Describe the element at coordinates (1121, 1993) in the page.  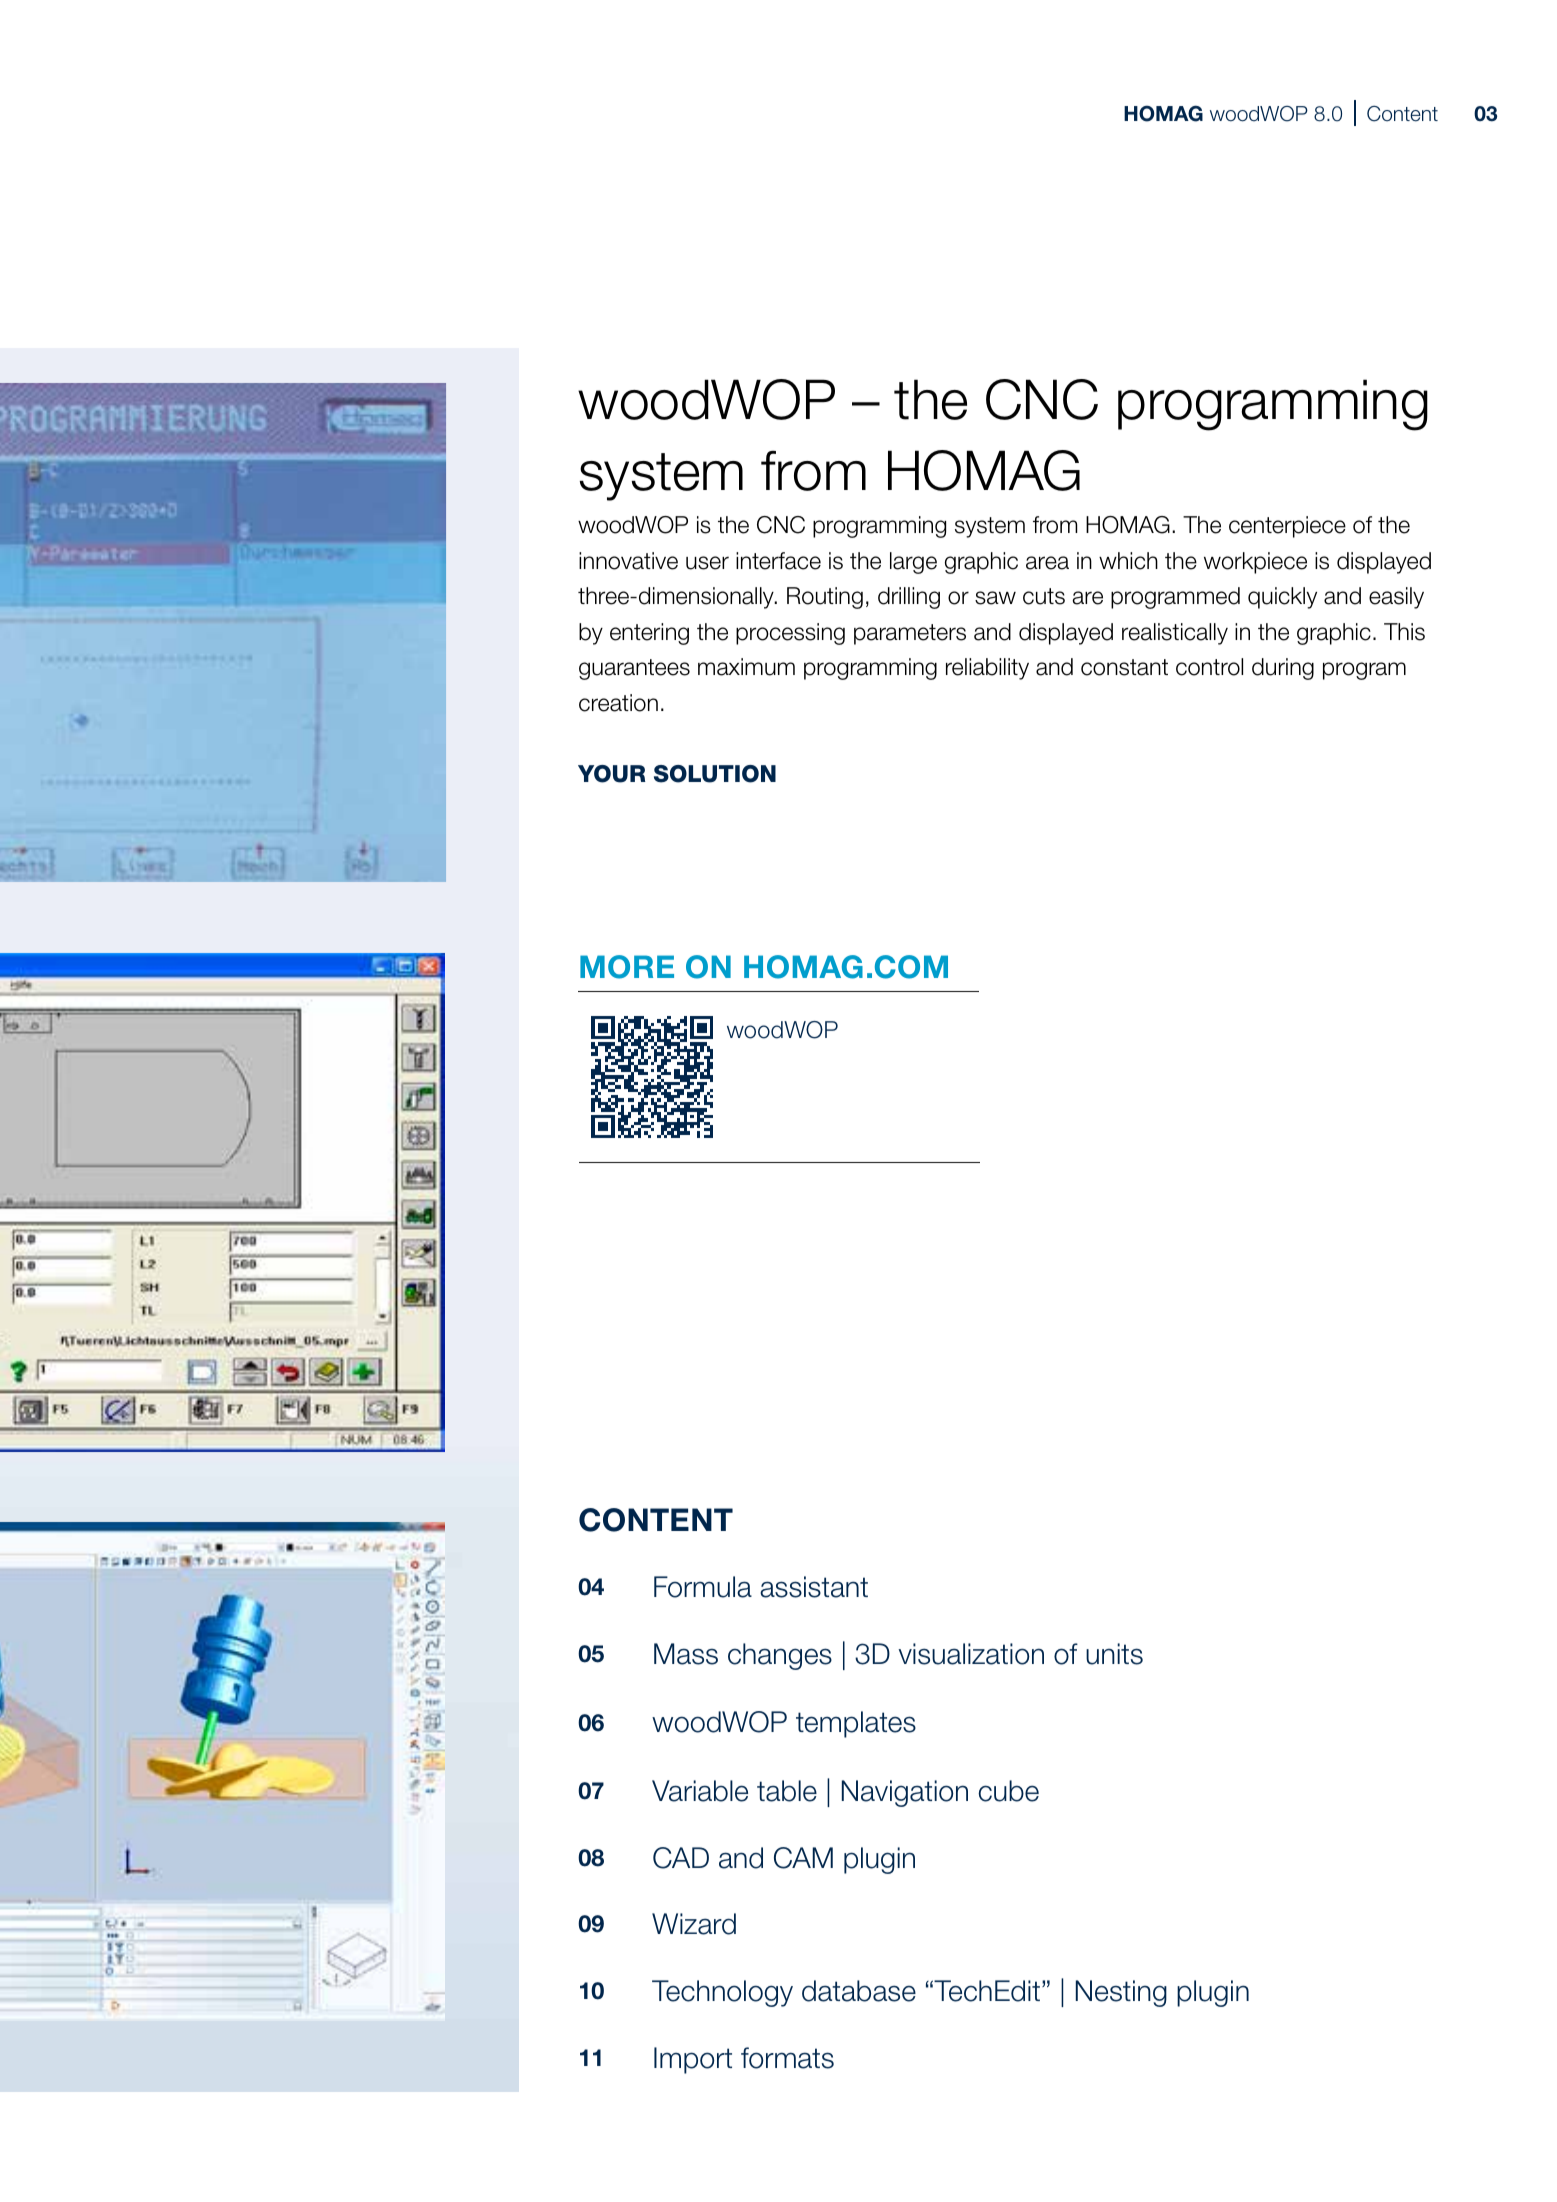
I see `Nesting` at that location.
